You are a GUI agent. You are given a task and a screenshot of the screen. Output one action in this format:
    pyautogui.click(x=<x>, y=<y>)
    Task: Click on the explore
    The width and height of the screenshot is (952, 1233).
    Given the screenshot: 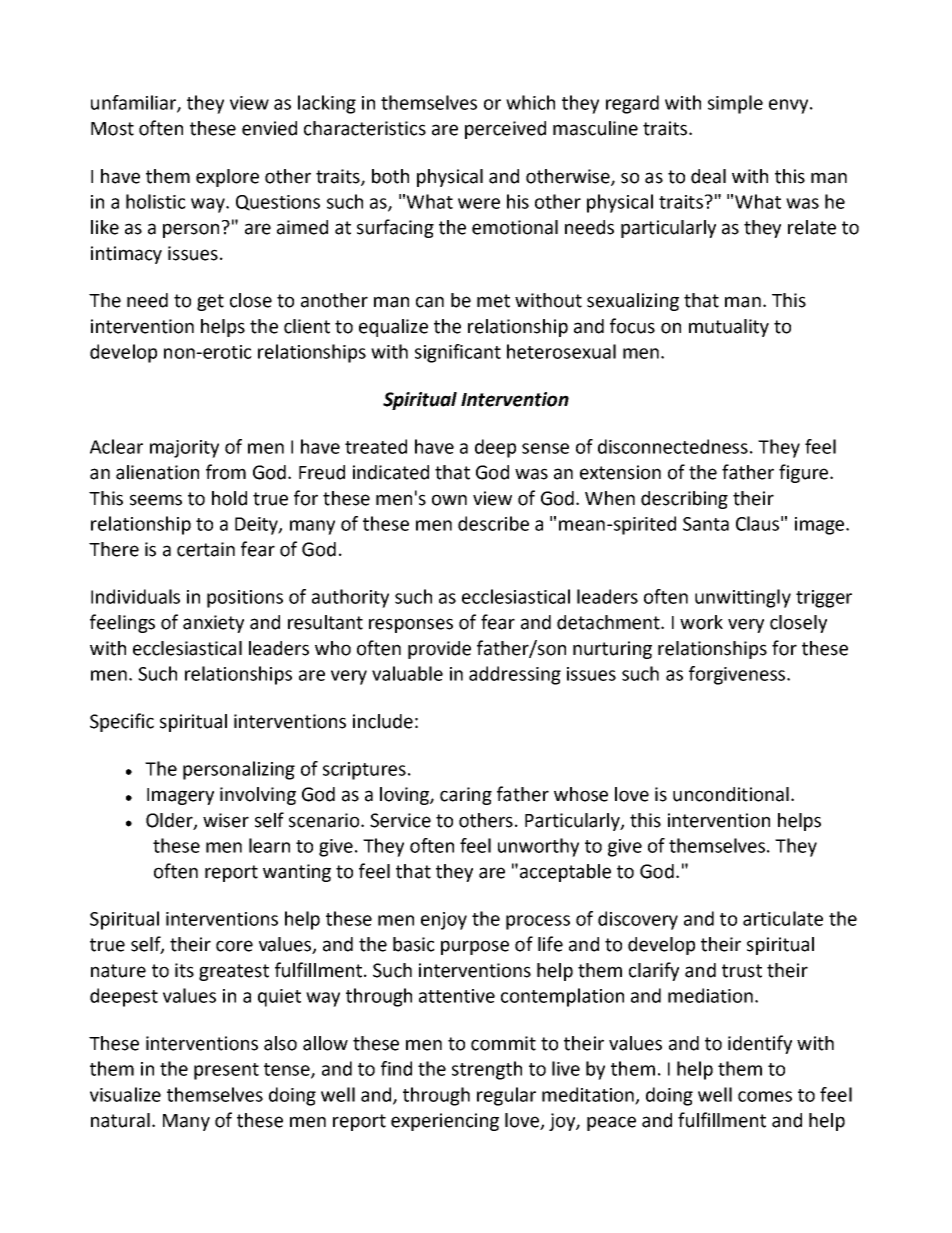 What is the action you would take?
    pyautogui.click(x=227, y=178)
